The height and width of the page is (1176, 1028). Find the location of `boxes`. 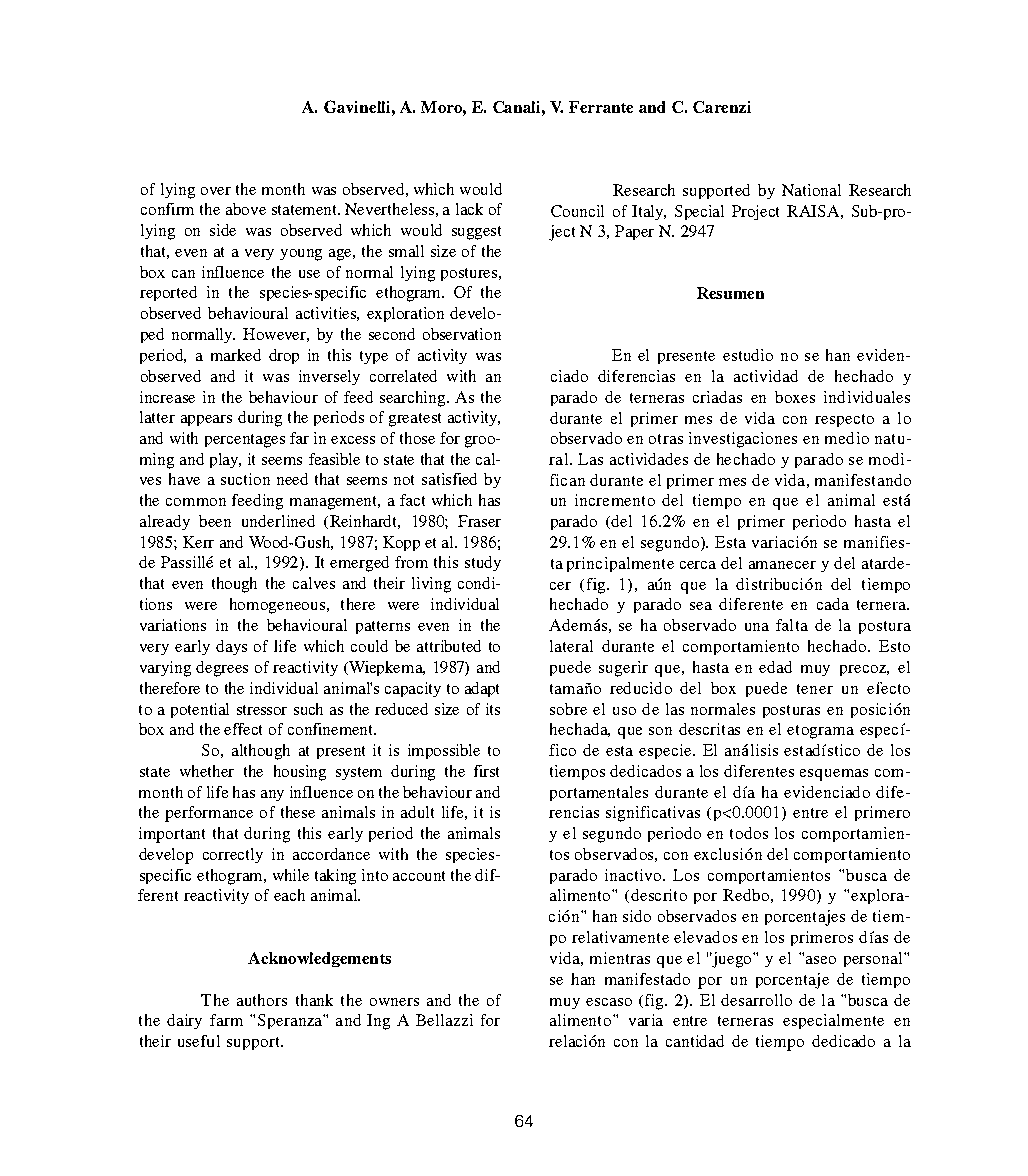

boxes is located at coordinates (795, 397).
